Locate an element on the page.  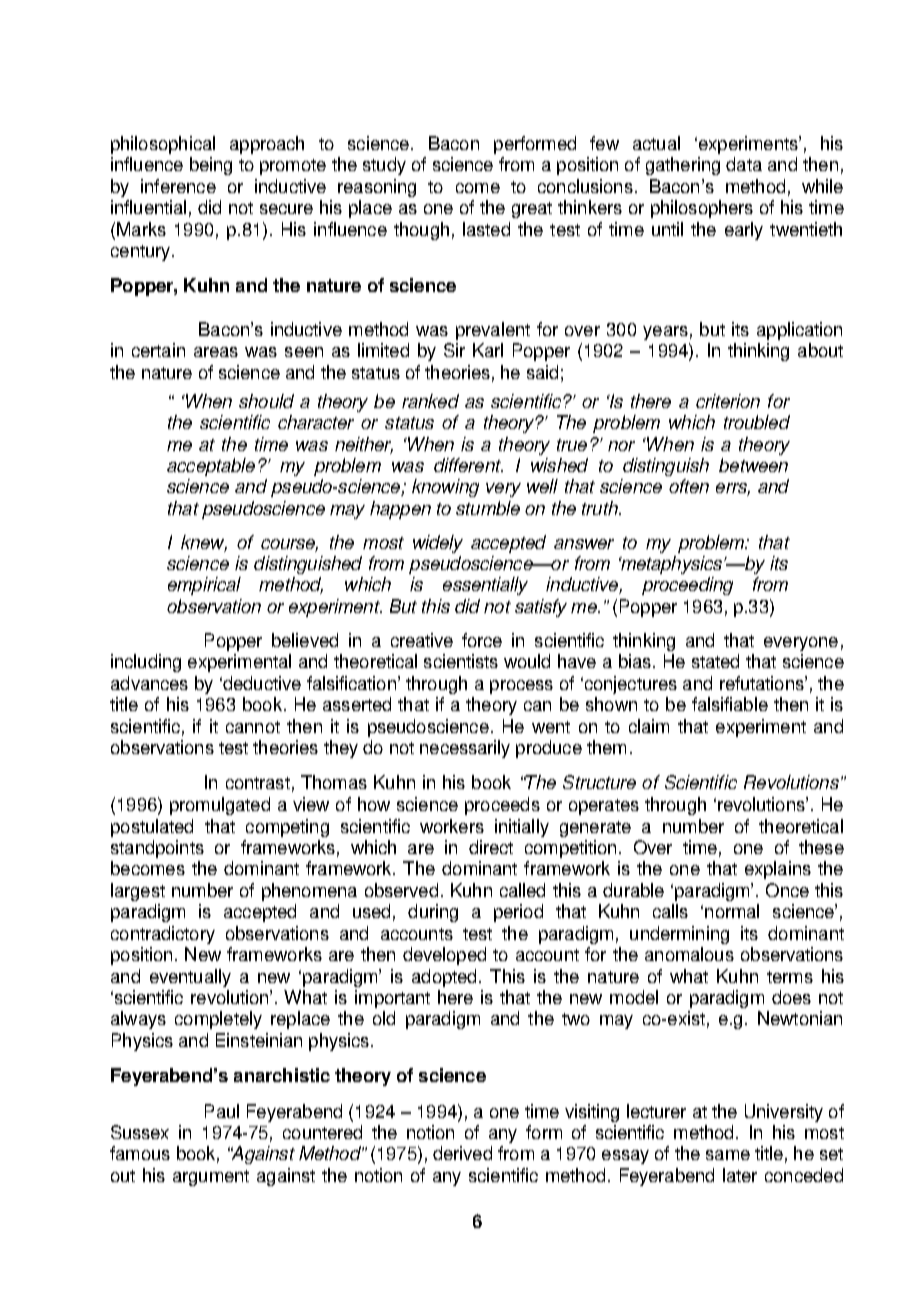
stated is located at coordinates (715, 661).
